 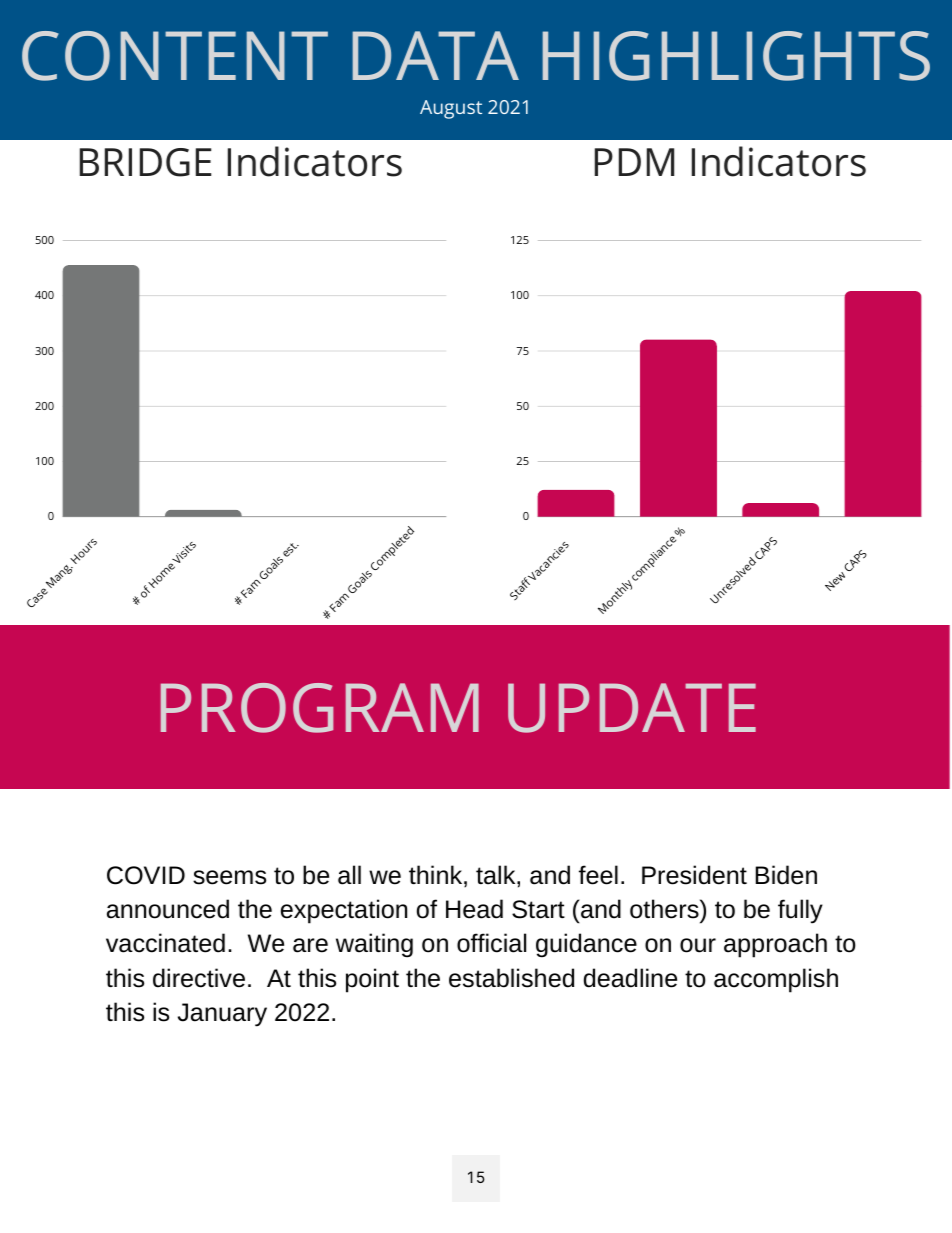 I want to click on accomplish, so click(x=776, y=980).
